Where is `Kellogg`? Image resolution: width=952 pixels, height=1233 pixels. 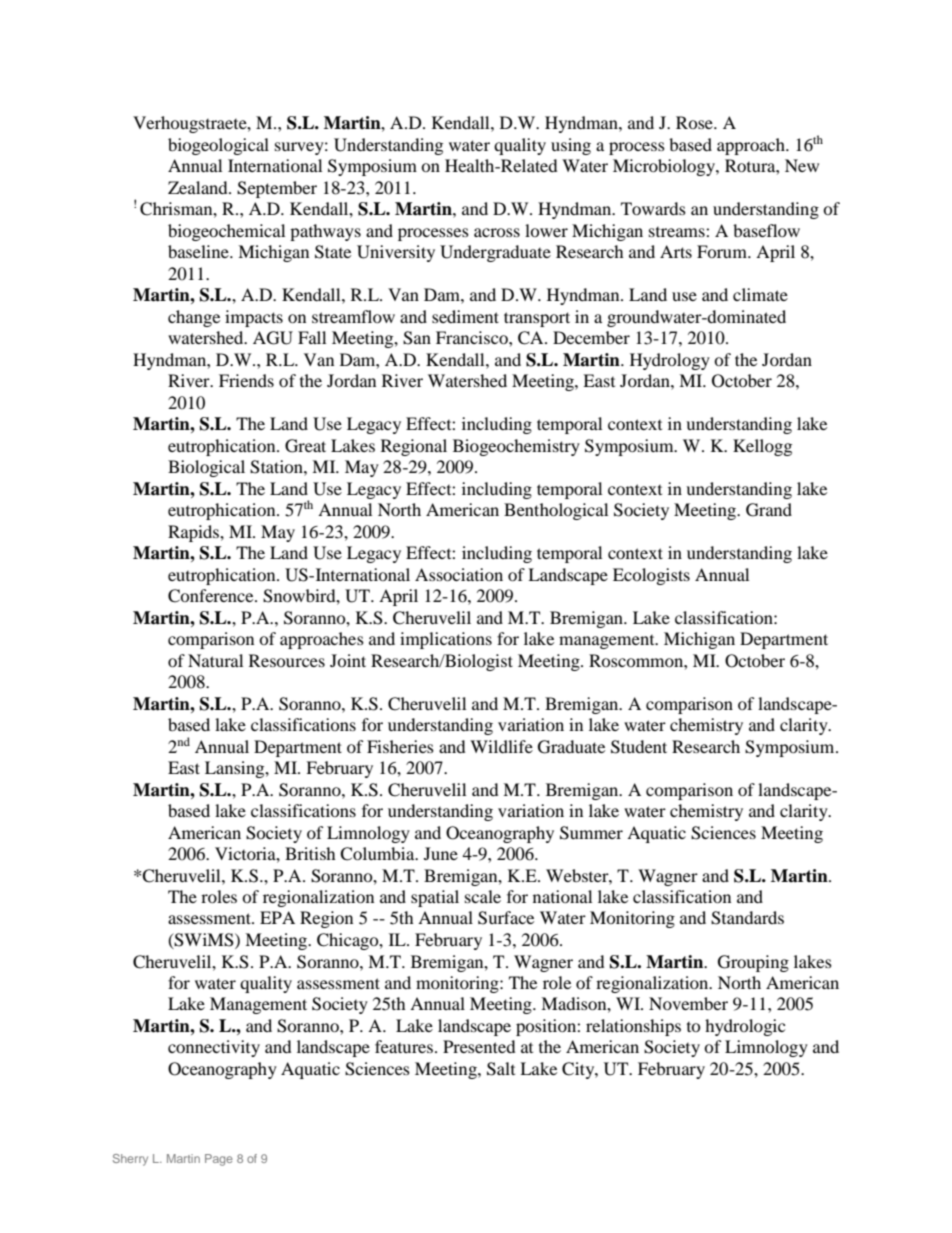 Kellogg is located at coordinates (762, 447).
